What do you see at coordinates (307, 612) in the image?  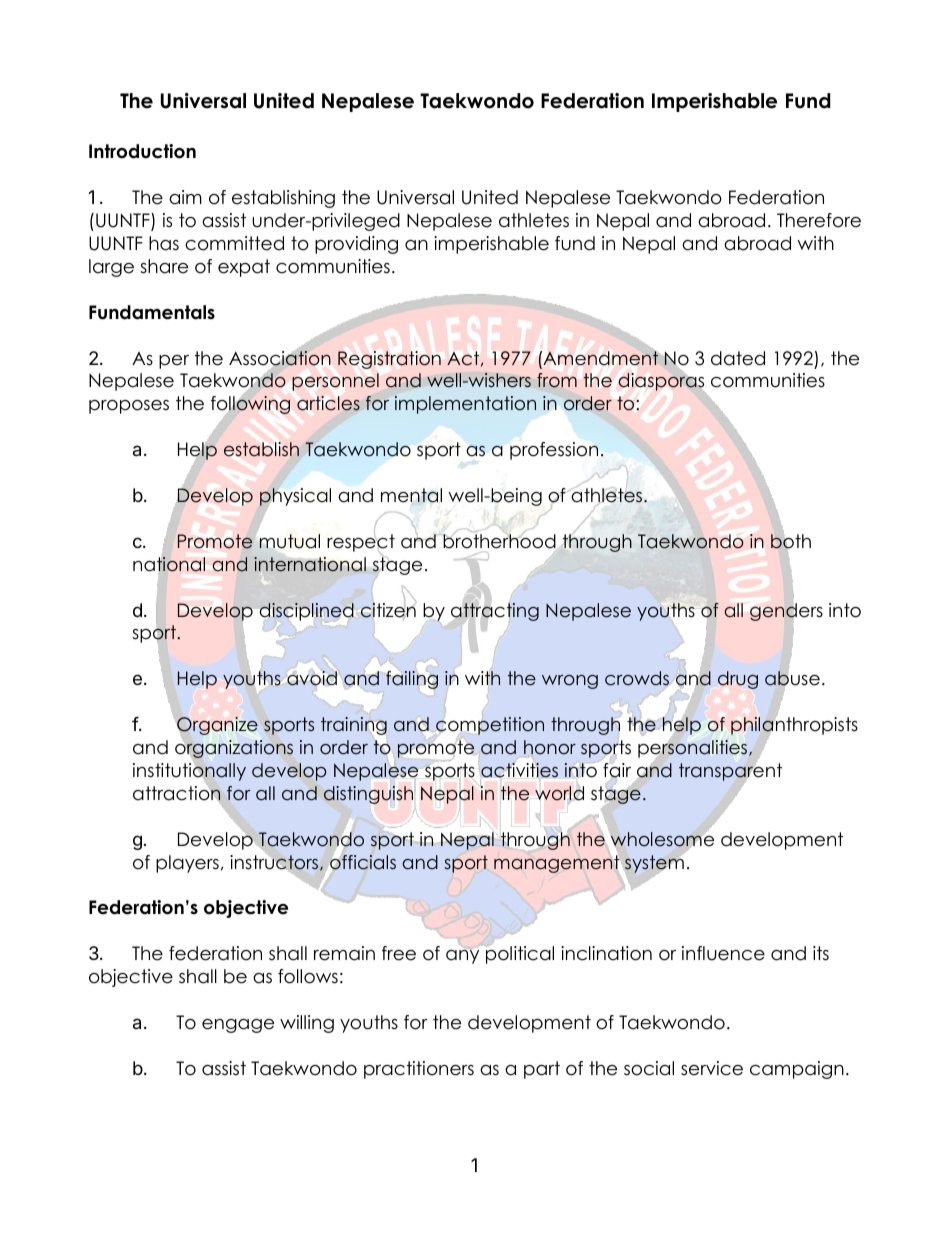 I see `disciplined` at bounding box center [307, 612].
